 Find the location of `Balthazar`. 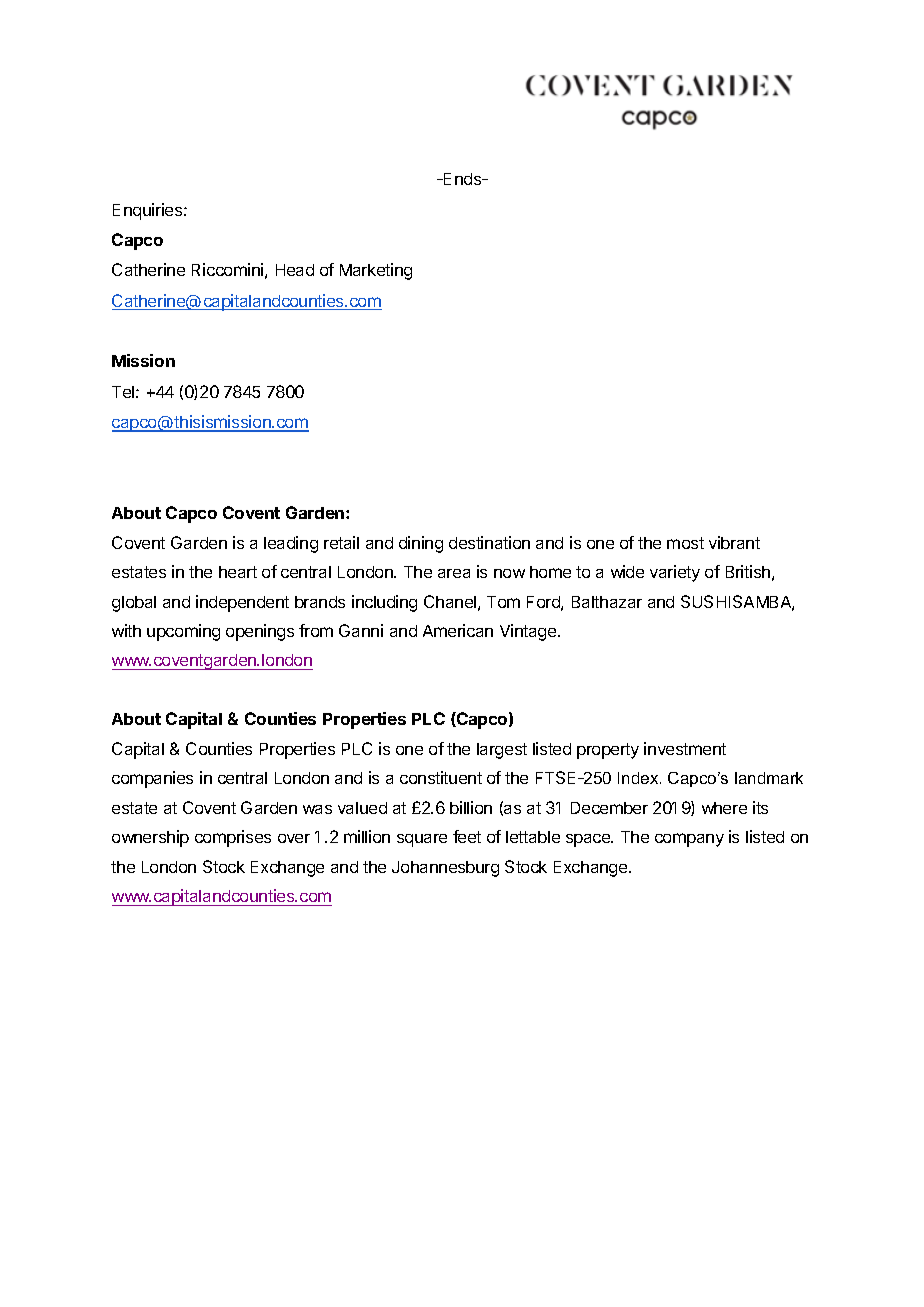

Balthazar is located at coordinates (607, 602).
